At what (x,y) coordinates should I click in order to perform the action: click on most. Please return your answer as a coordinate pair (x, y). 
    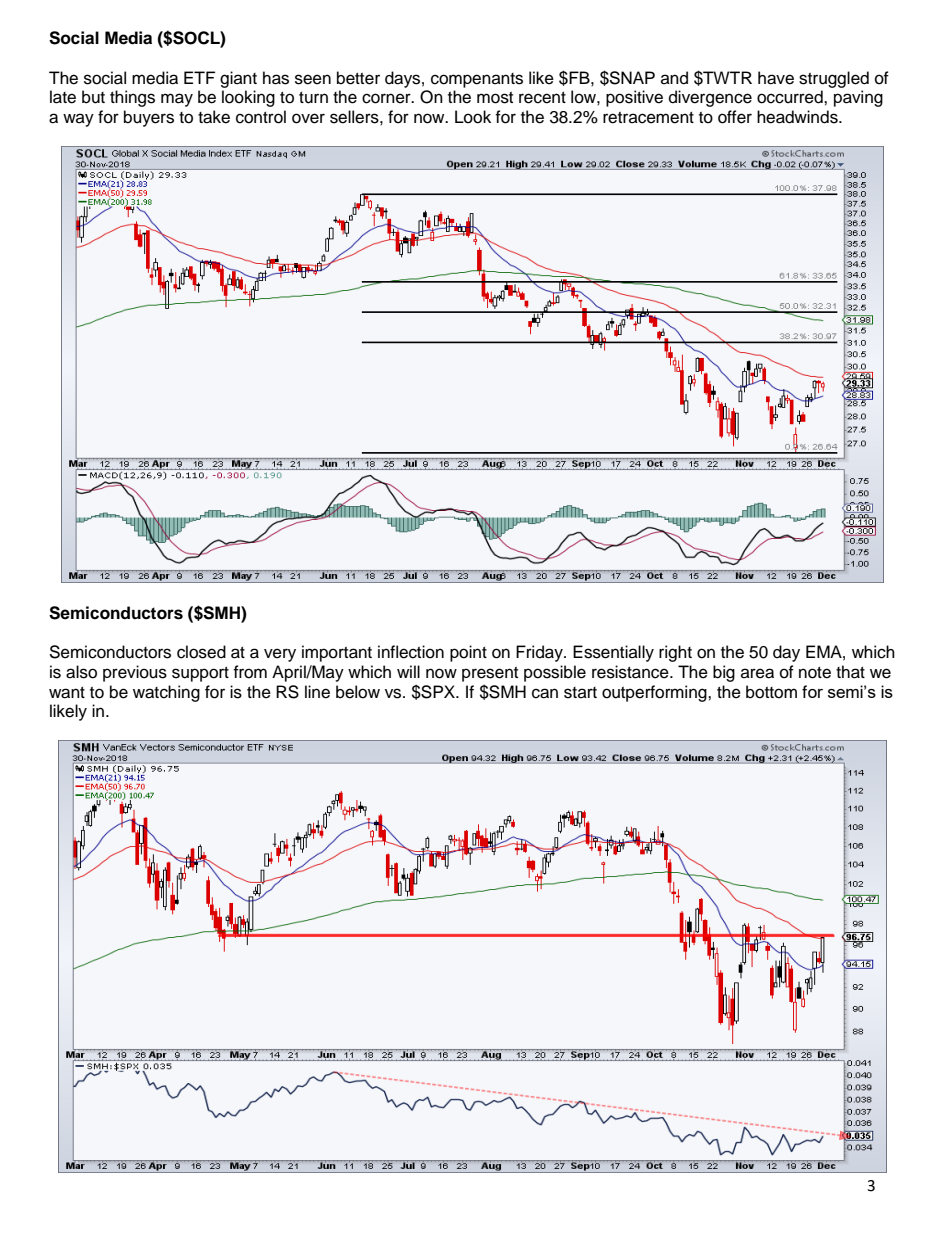
    Looking at the image, I should click on (495, 98).
